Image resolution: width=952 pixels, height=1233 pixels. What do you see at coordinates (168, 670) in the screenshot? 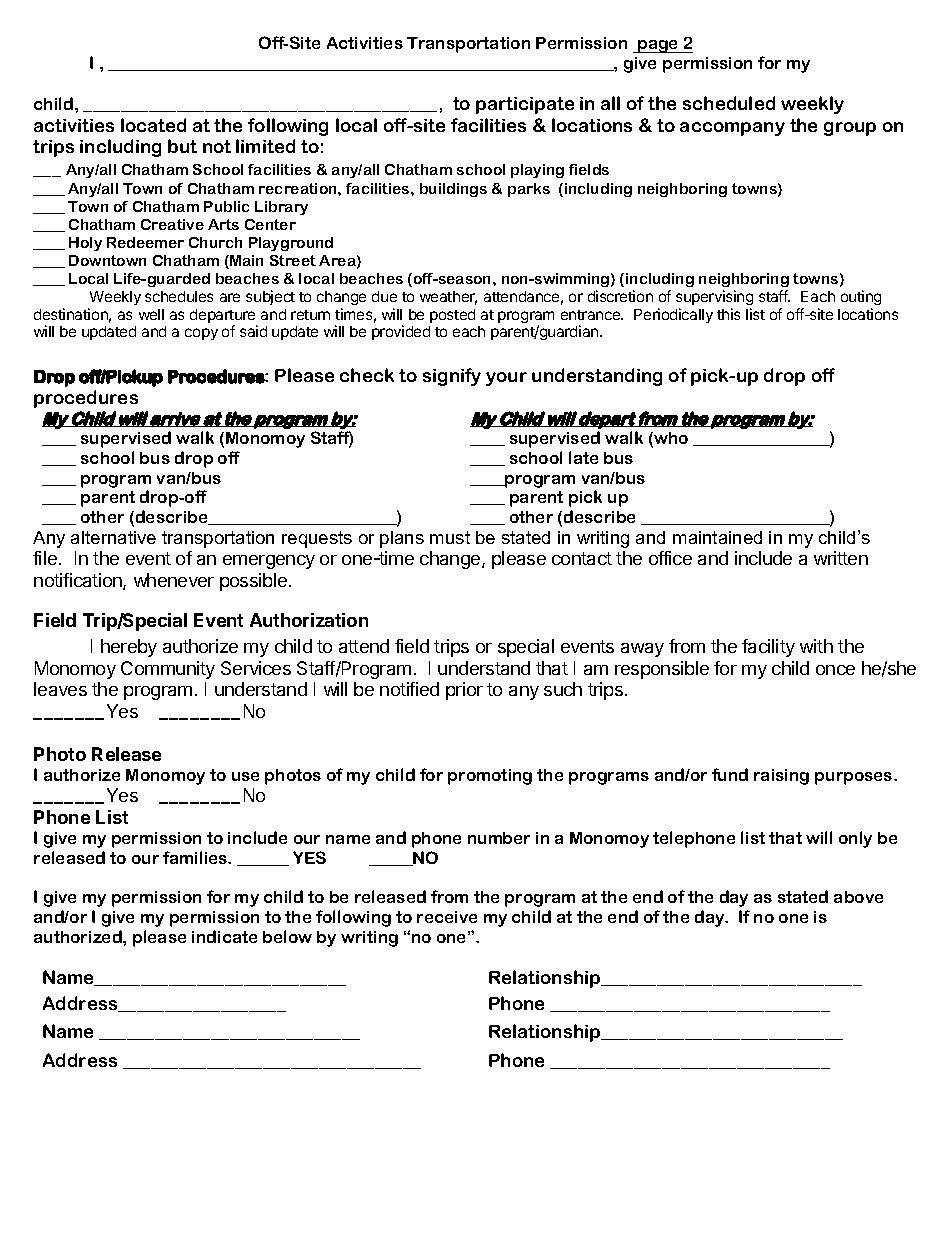
I see `Community` at bounding box center [168, 670].
